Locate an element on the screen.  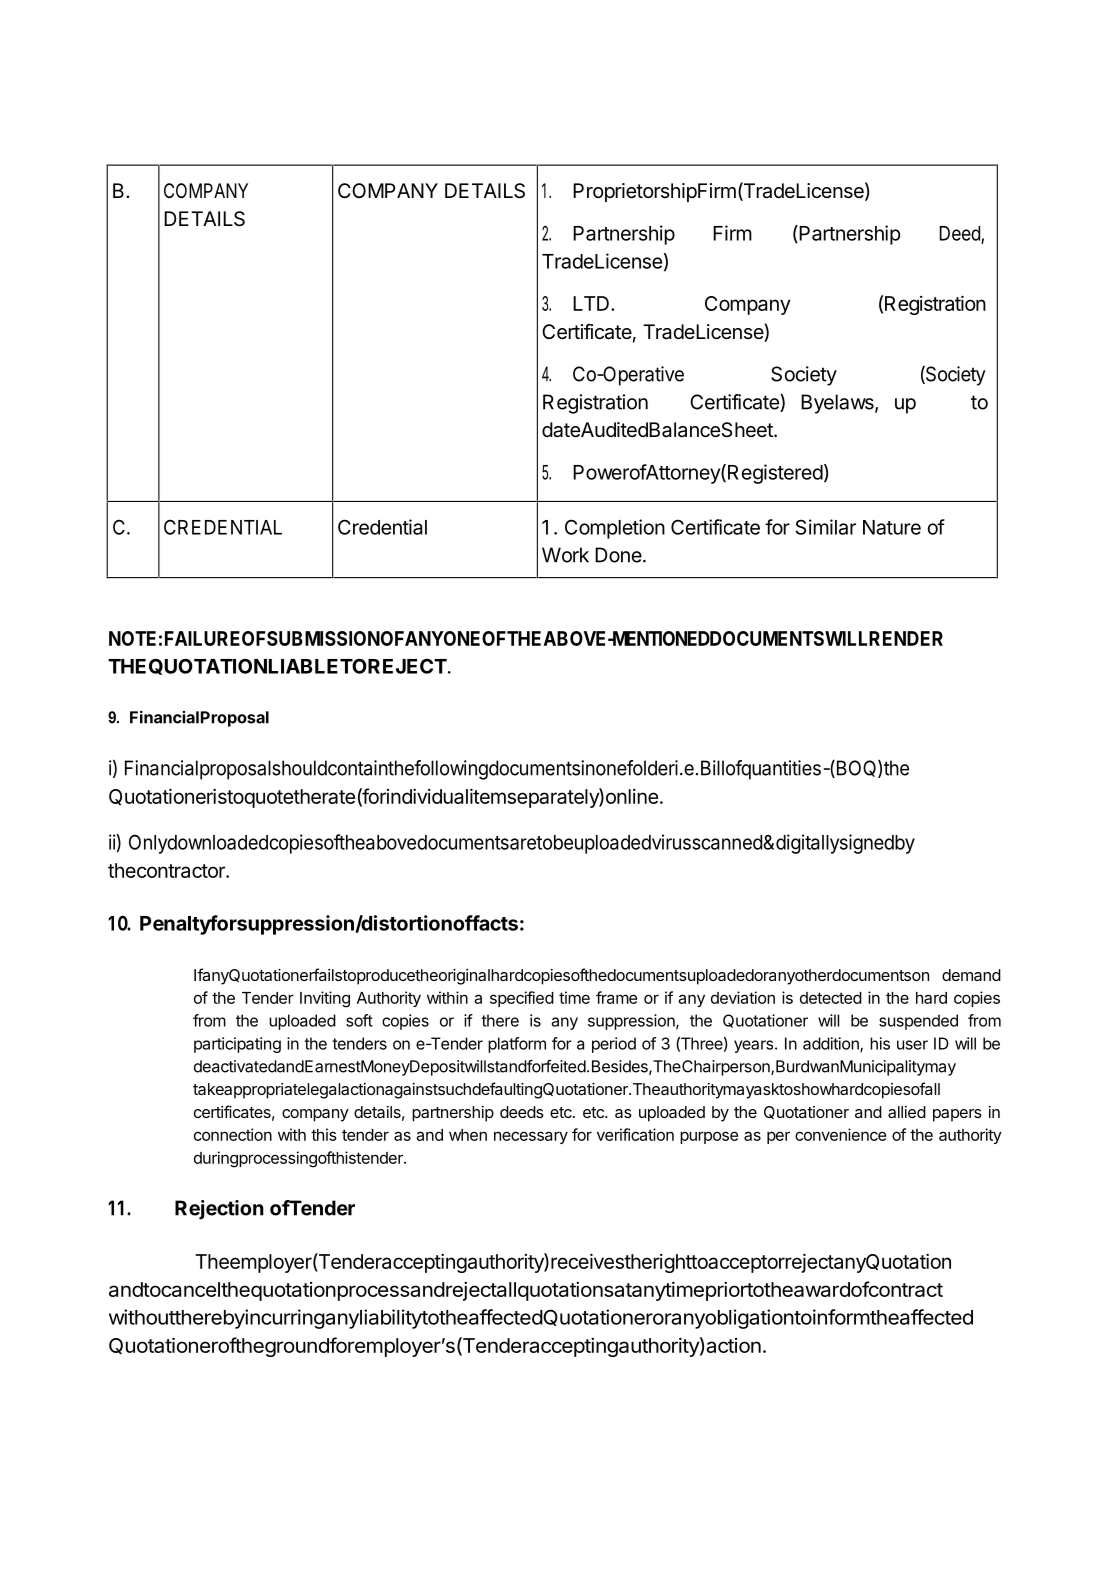
convenience is located at coordinates (840, 1134).
